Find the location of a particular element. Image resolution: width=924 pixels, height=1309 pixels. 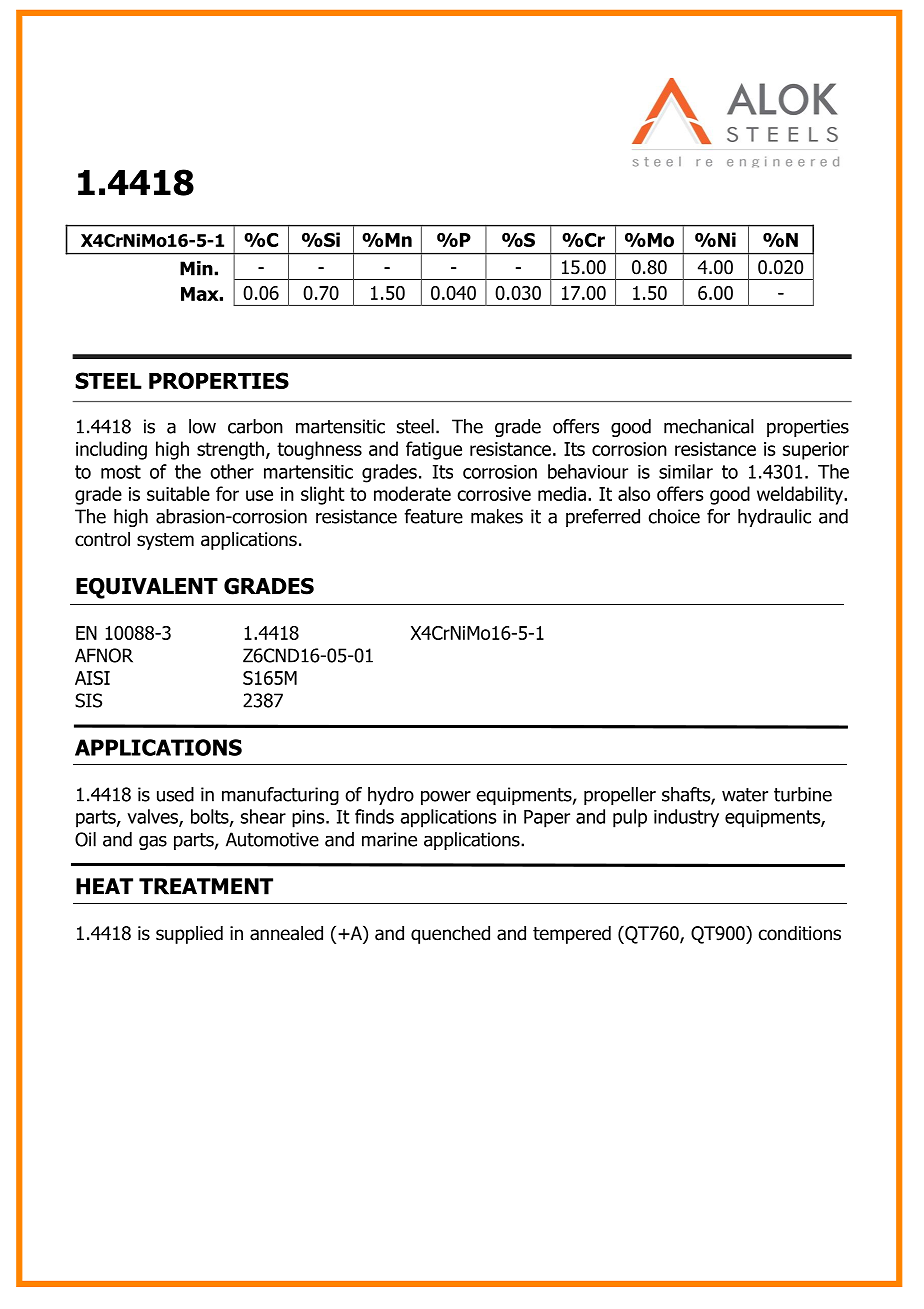

low is located at coordinates (202, 426).
